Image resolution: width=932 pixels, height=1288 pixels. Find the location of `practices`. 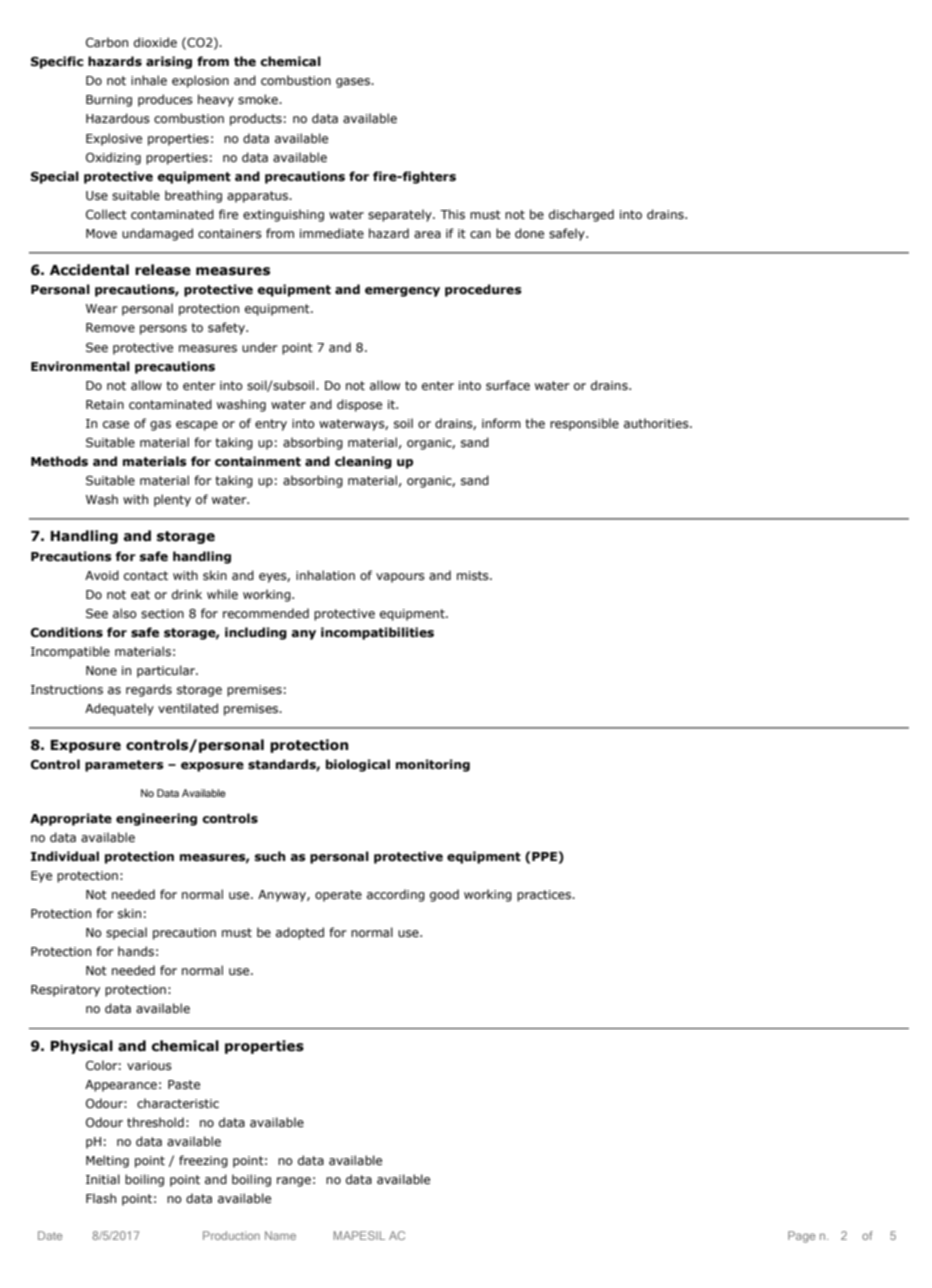

practices is located at coordinates (545, 896).
